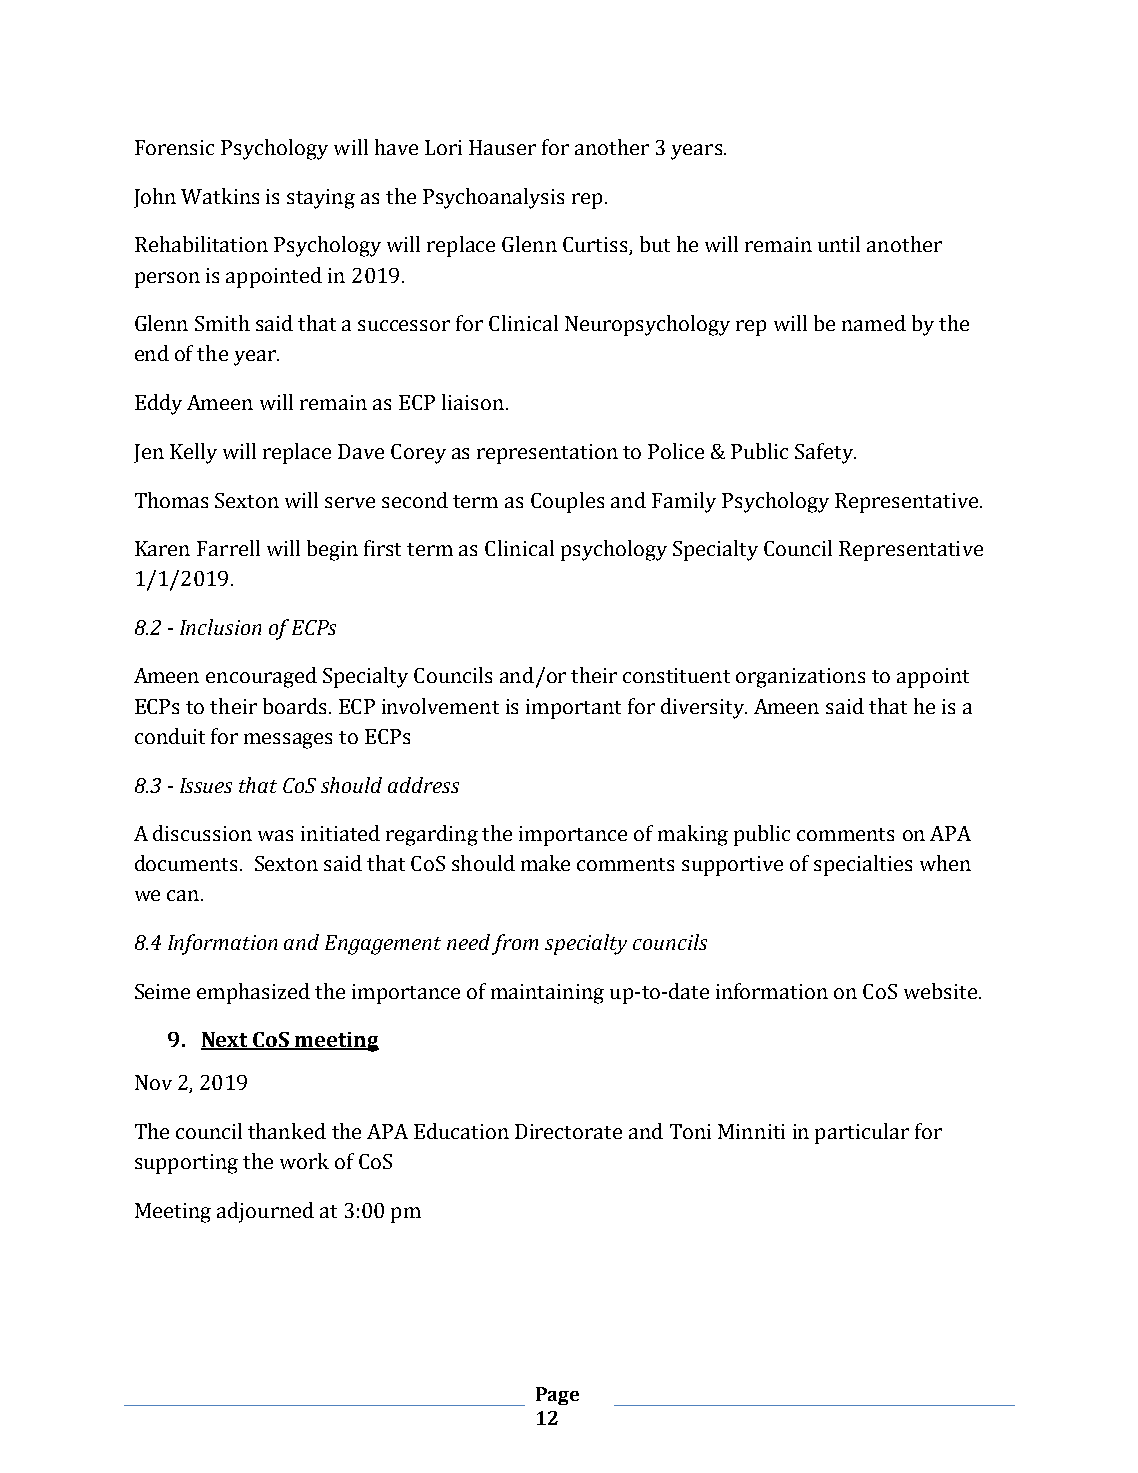  What do you see at coordinates (253, 993) in the screenshot?
I see `emphasized` at bounding box center [253, 993].
